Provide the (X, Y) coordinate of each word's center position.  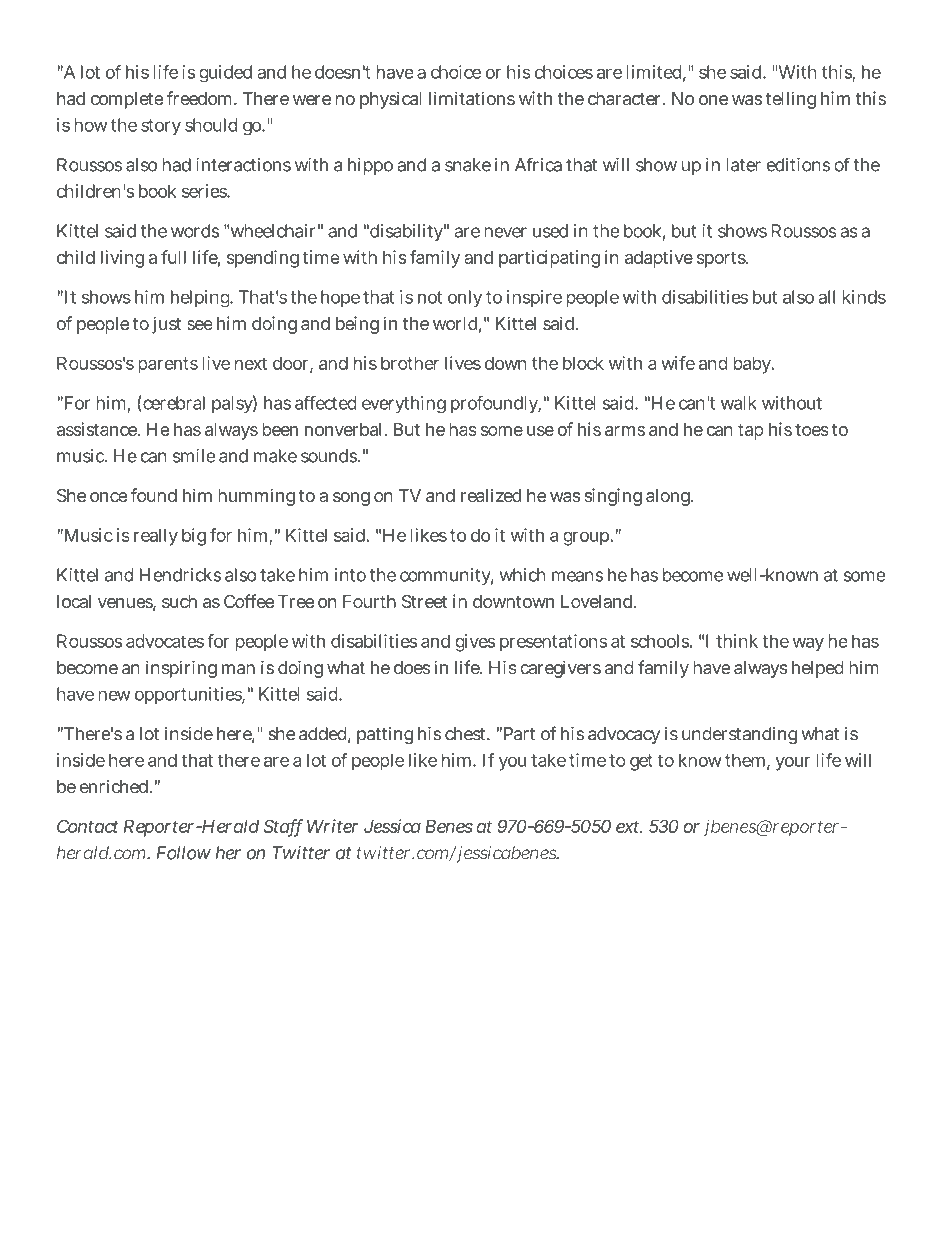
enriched (115, 786)
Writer (332, 826)
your (792, 764)
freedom (201, 98)
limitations (472, 98)
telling (791, 100)
